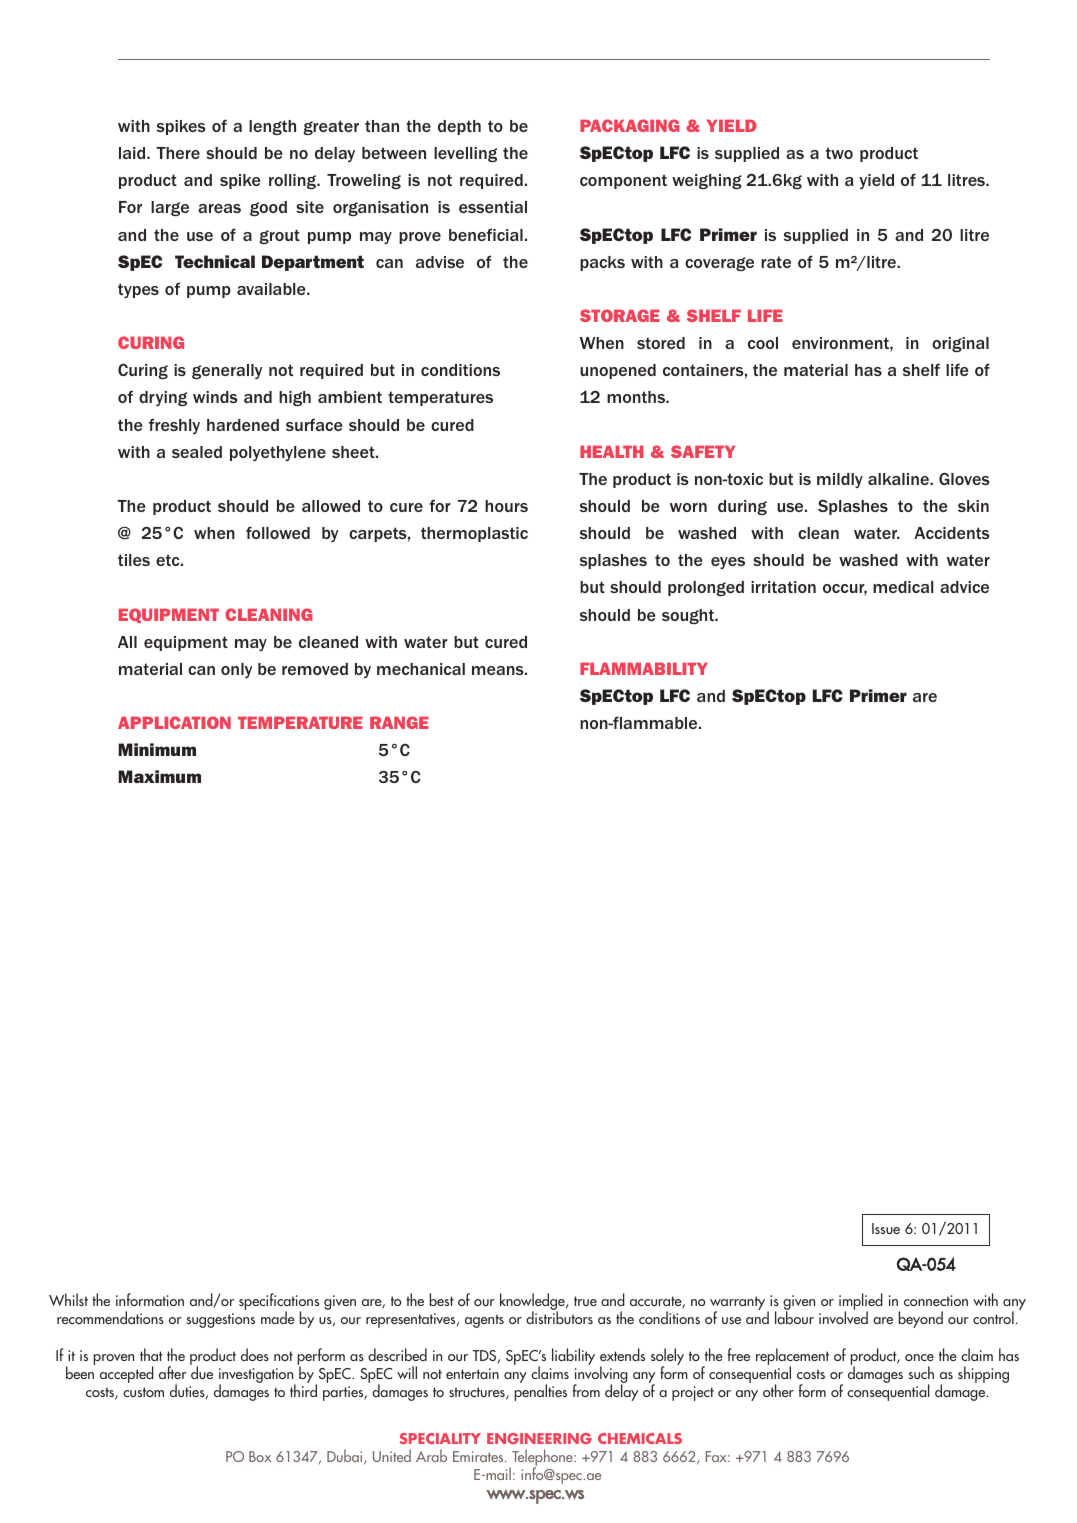 This screenshot has width=1077, height=1523. Describe the element at coordinates (143, 1392) in the screenshot. I see `custom` at that location.
